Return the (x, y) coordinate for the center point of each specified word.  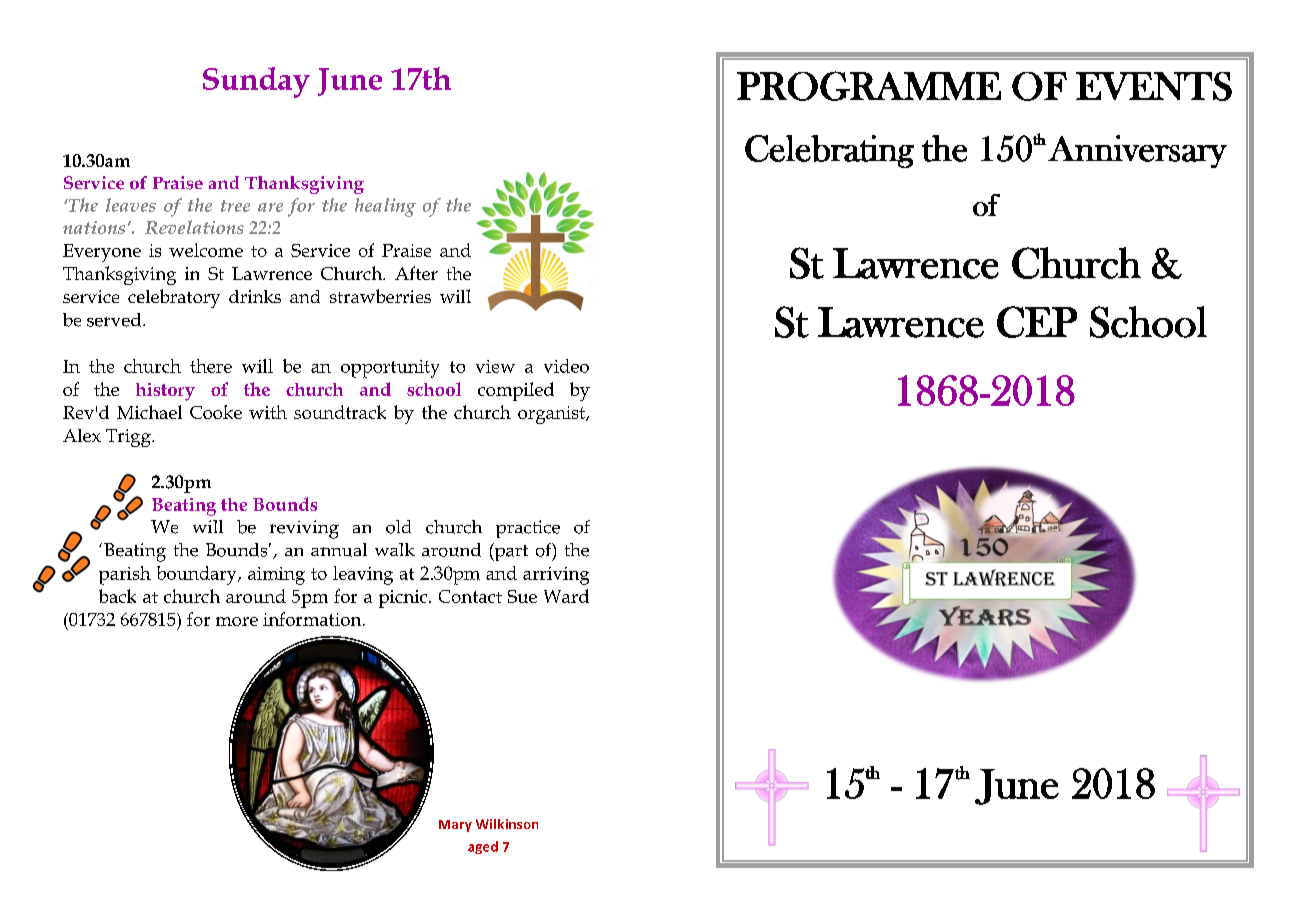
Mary (455, 826)
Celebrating (829, 151)
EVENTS (1154, 86)
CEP (1037, 322)
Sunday (256, 82)
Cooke (216, 412)
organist (552, 415)
